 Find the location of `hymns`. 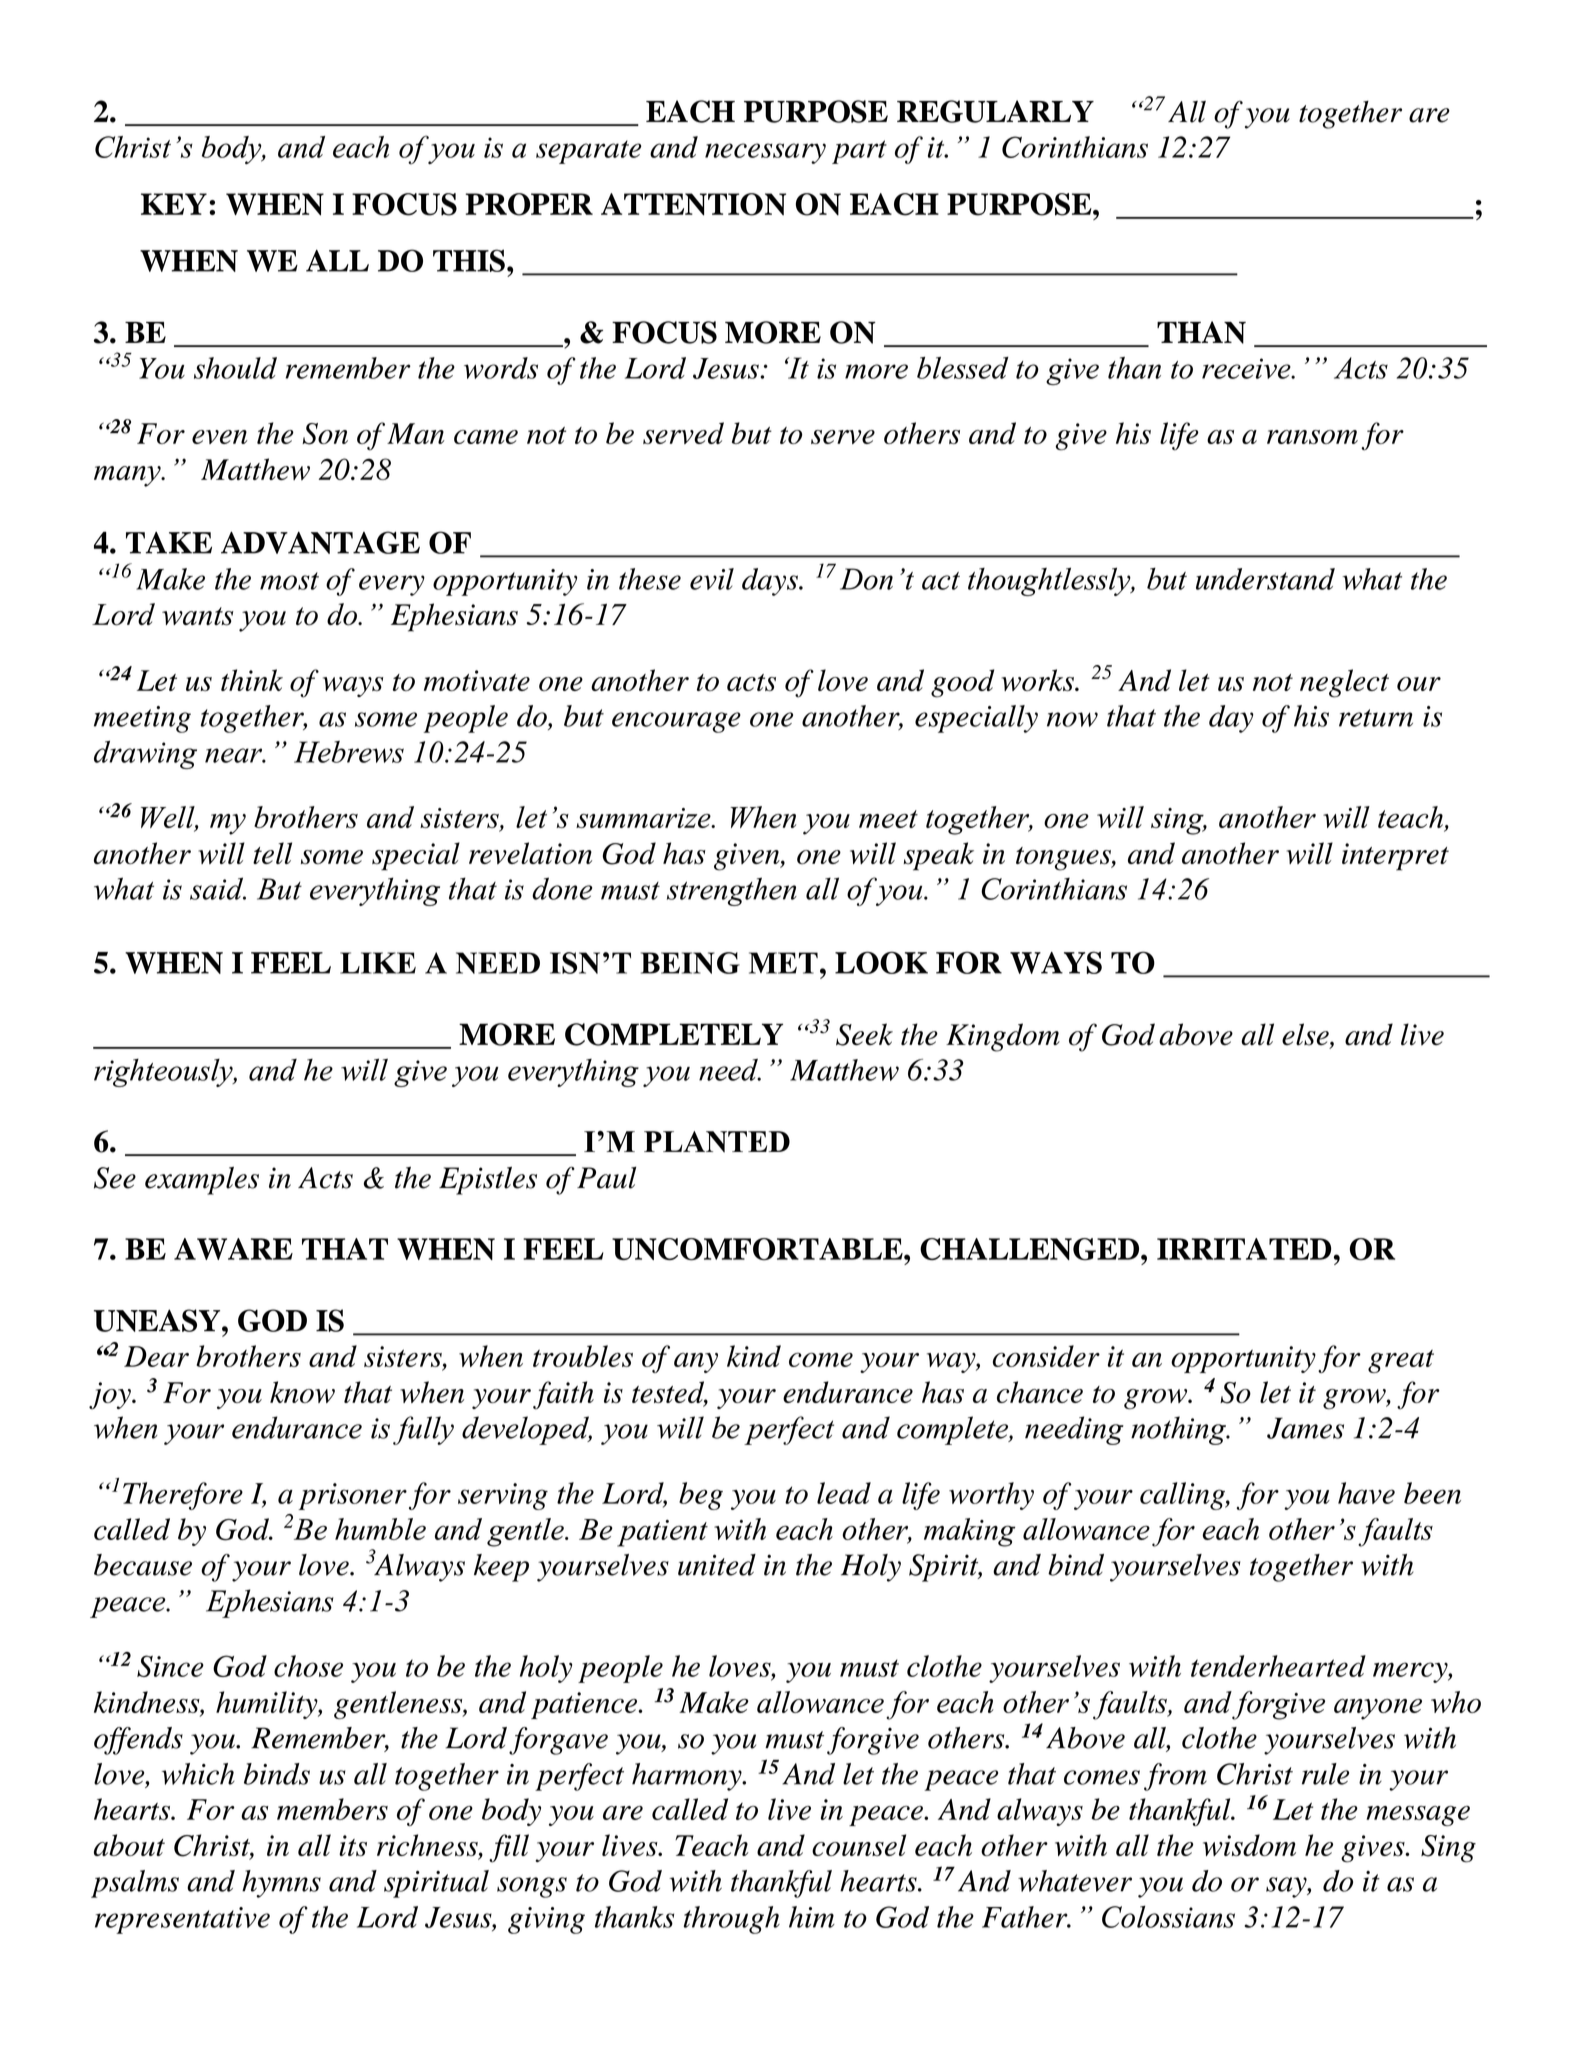

hymns is located at coordinates (281, 1884).
